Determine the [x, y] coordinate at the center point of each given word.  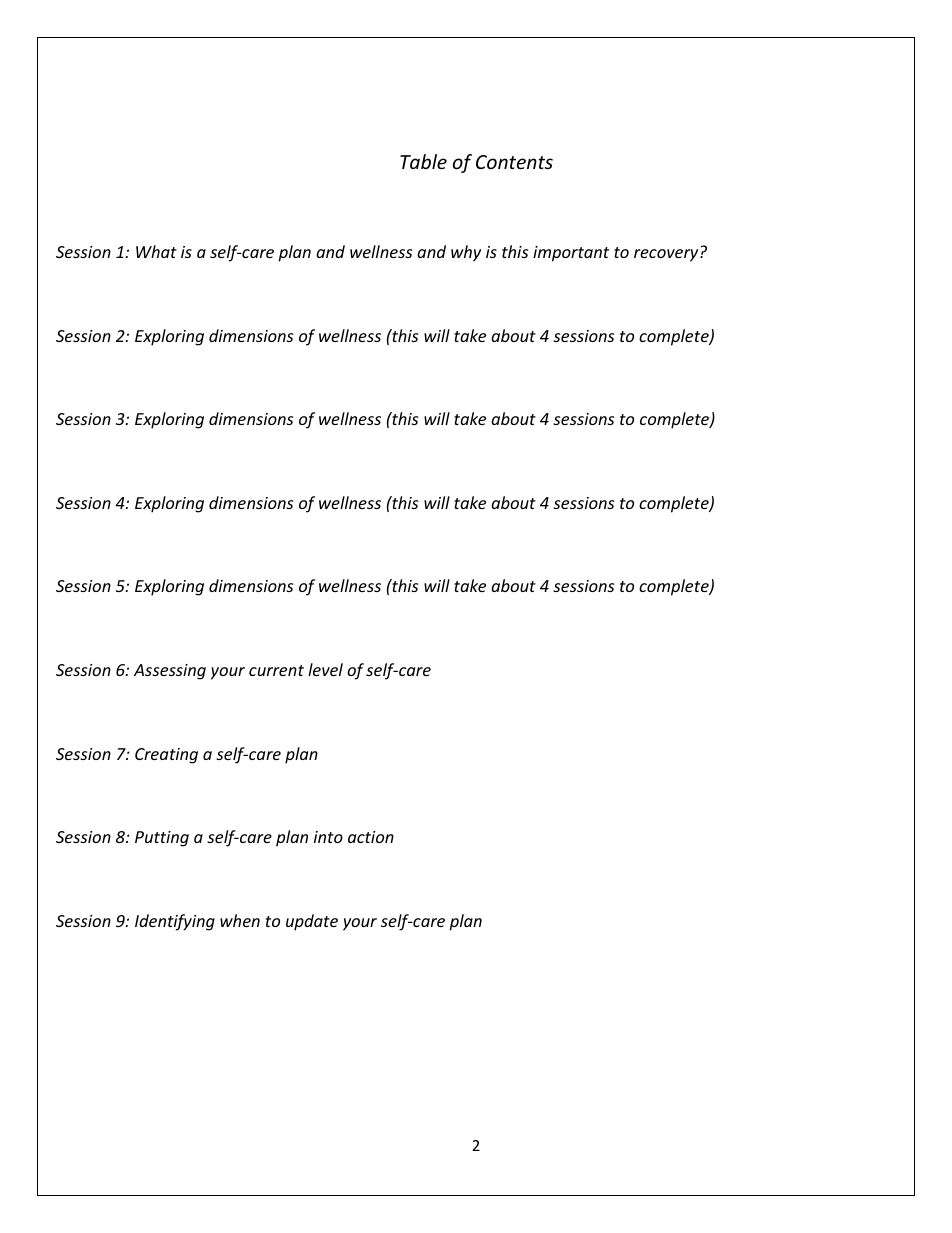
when [240, 920]
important [571, 254]
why [466, 253]
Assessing [170, 672]
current [276, 670]
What [156, 251]
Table [423, 161]
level [325, 669]
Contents [514, 162]
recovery [667, 255]
